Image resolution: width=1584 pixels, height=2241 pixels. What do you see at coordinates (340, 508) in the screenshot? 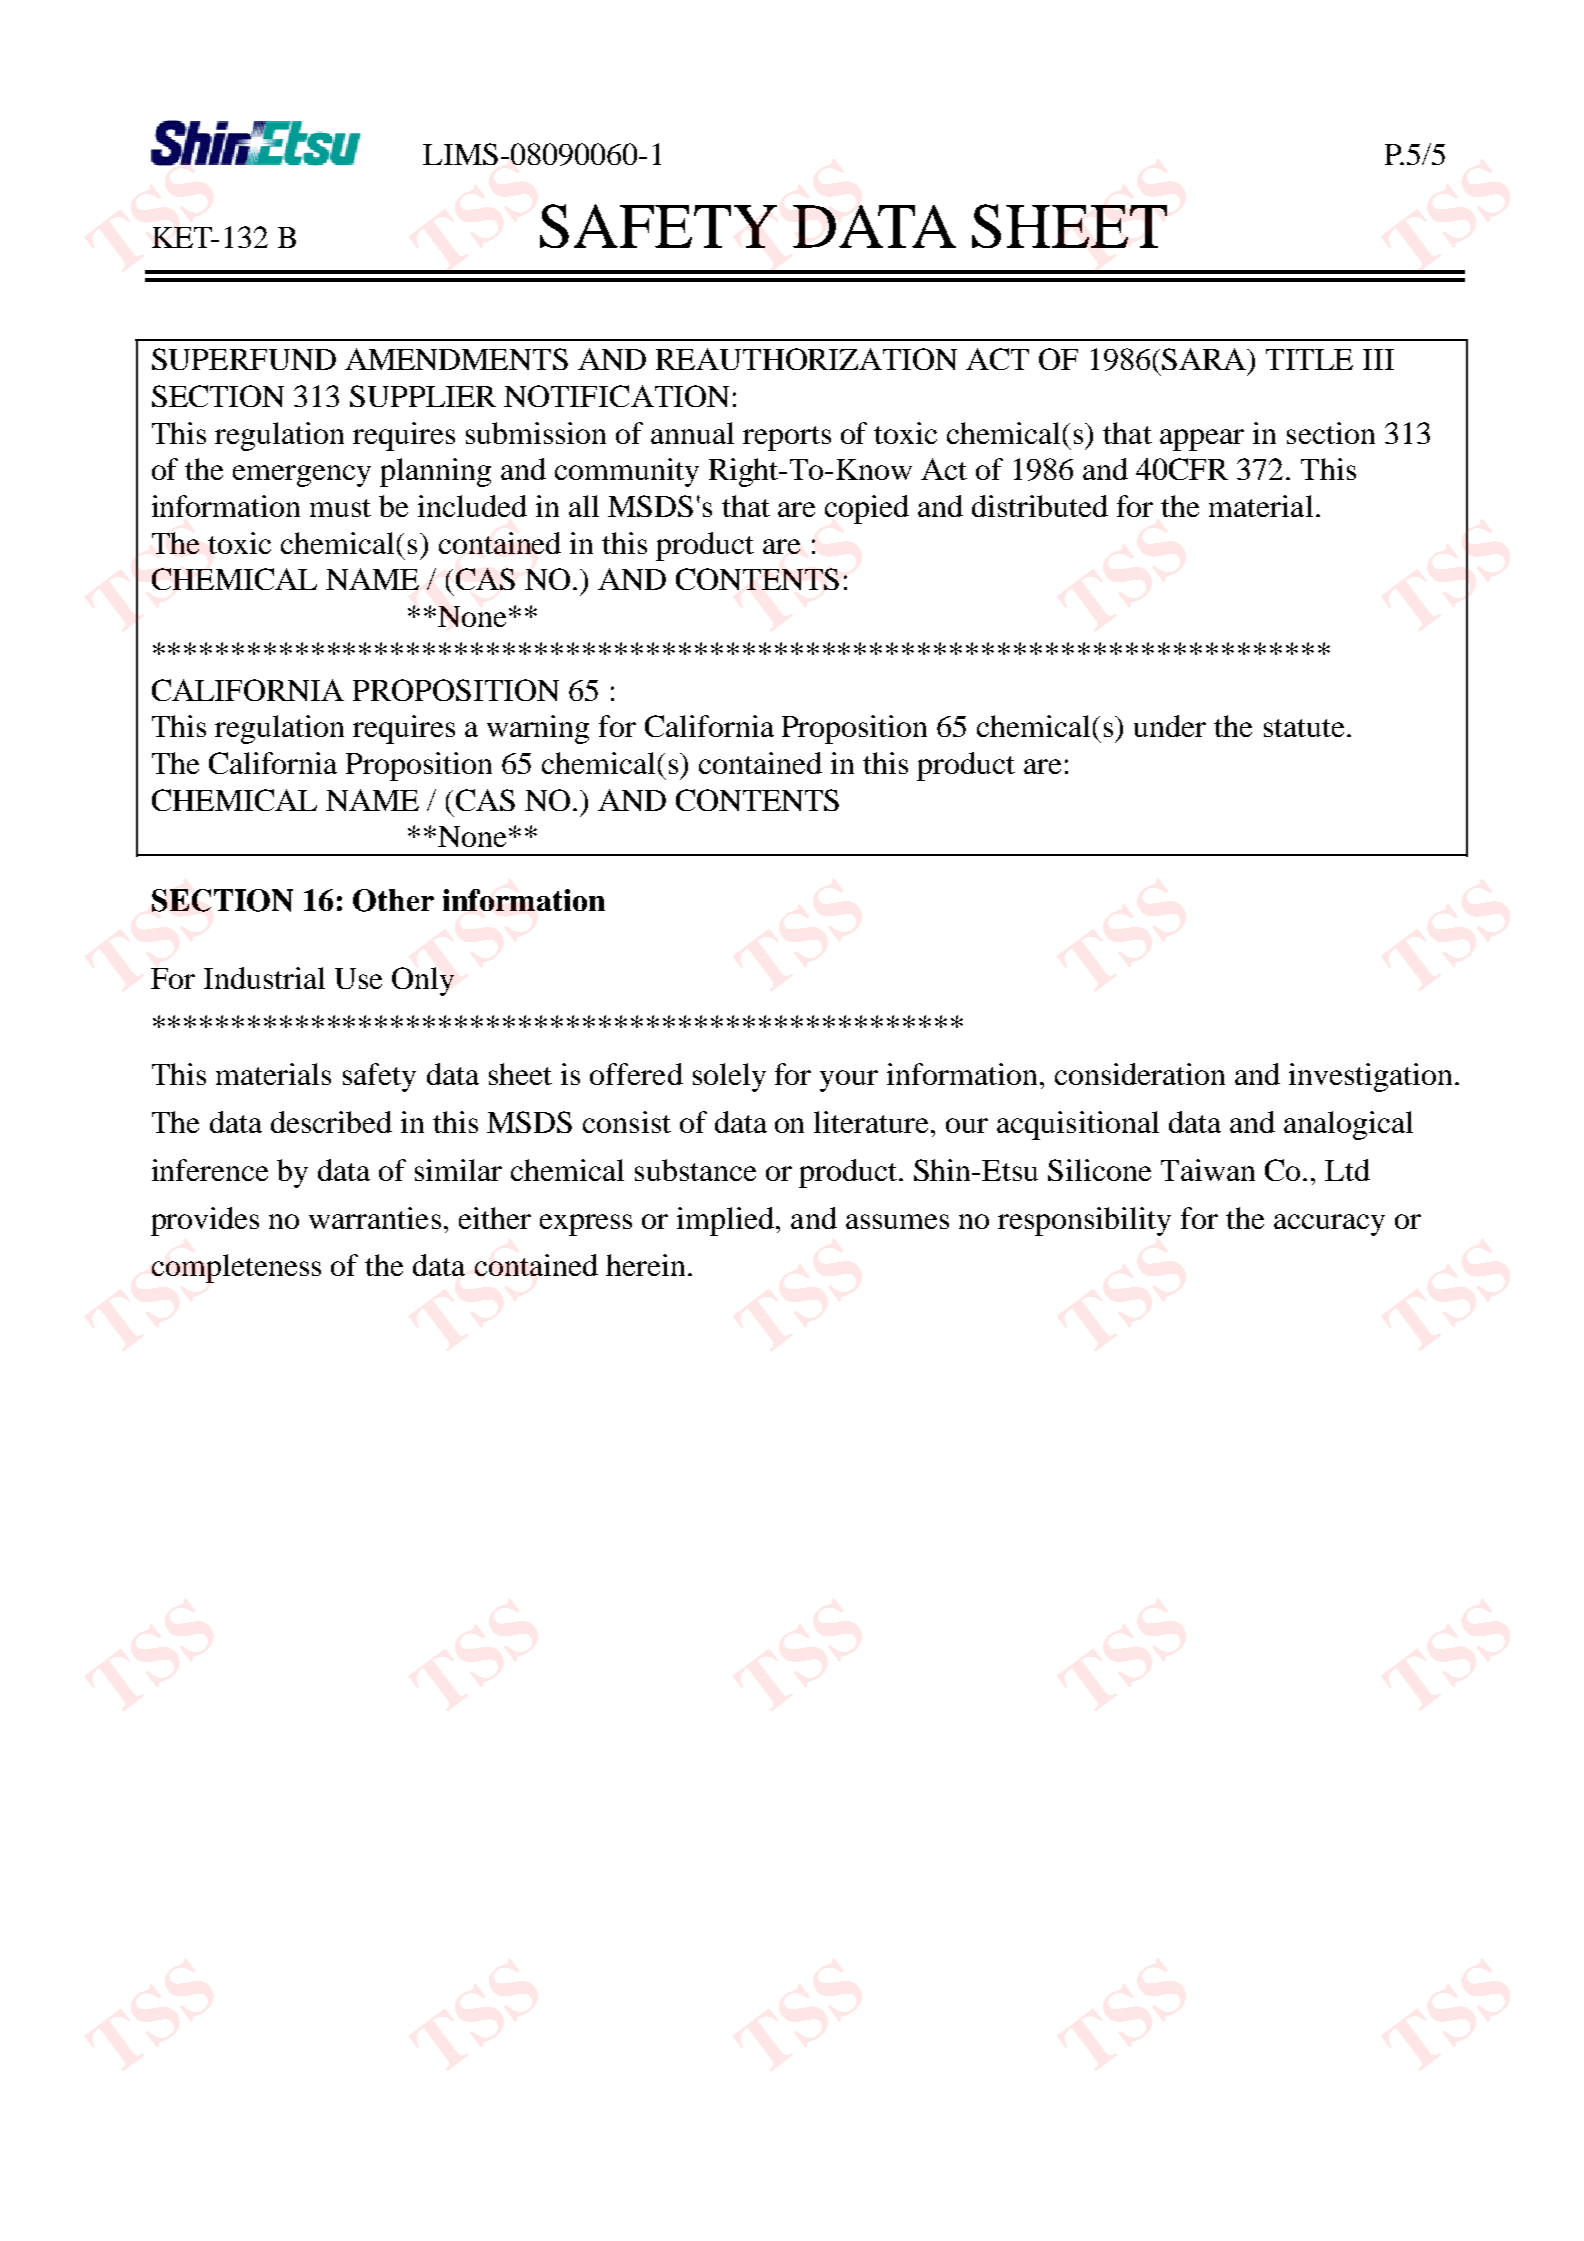
I see `must` at bounding box center [340, 508].
